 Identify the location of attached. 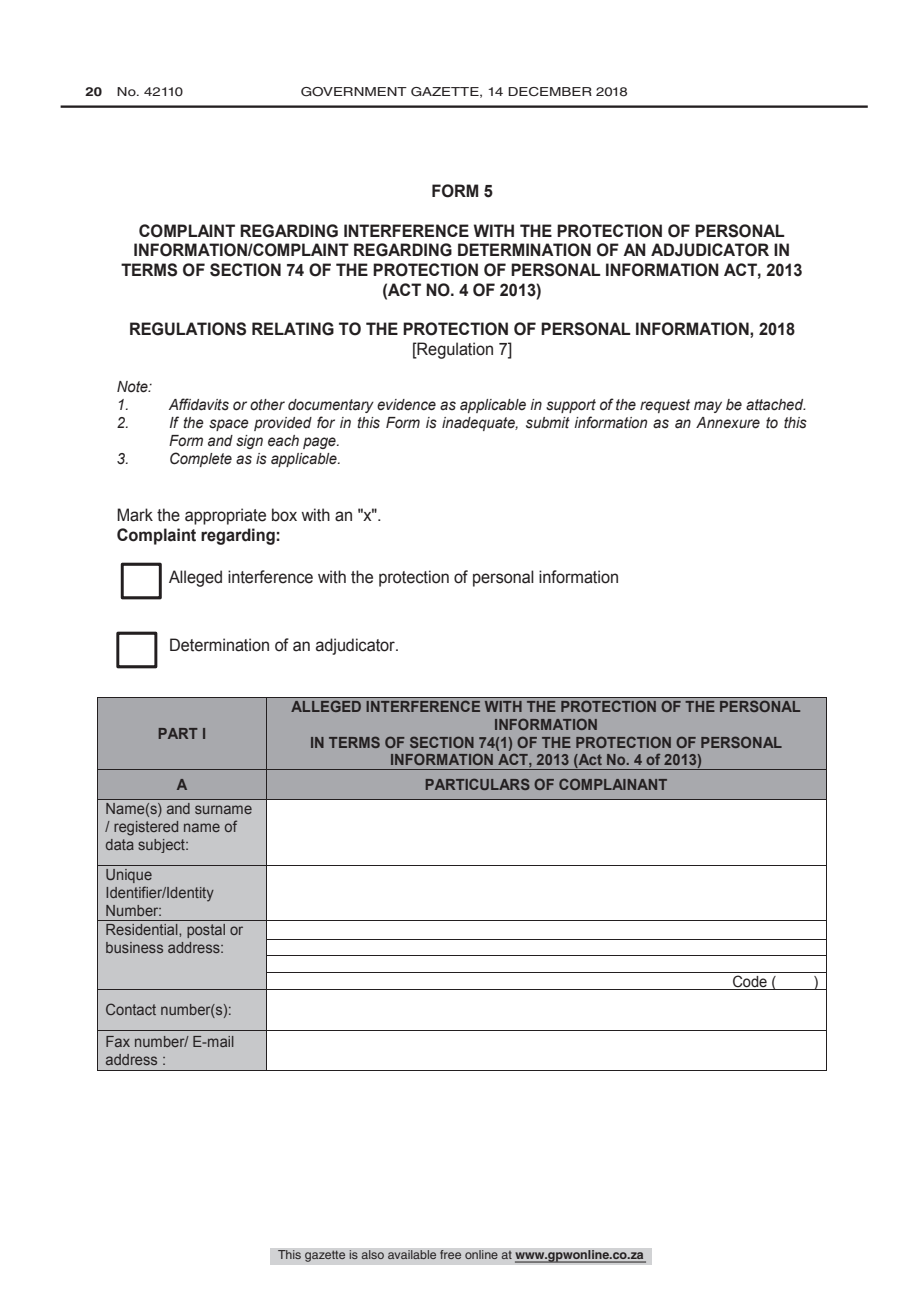
(775, 405).
